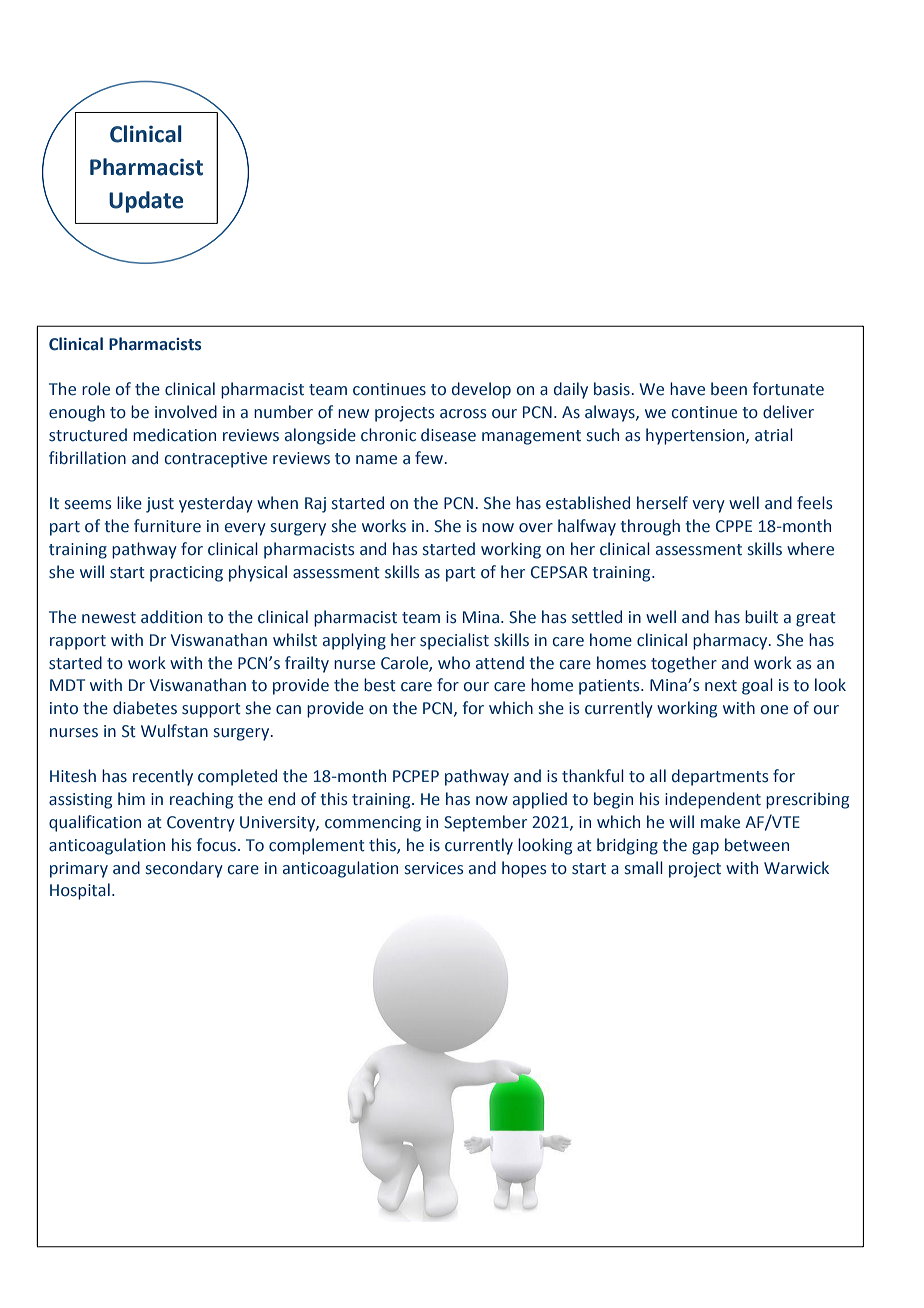 This screenshot has width=924, height=1308. What do you see at coordinates (481, 390) in the screenshot?
I see `develop` at bounding box center [481, 390].
